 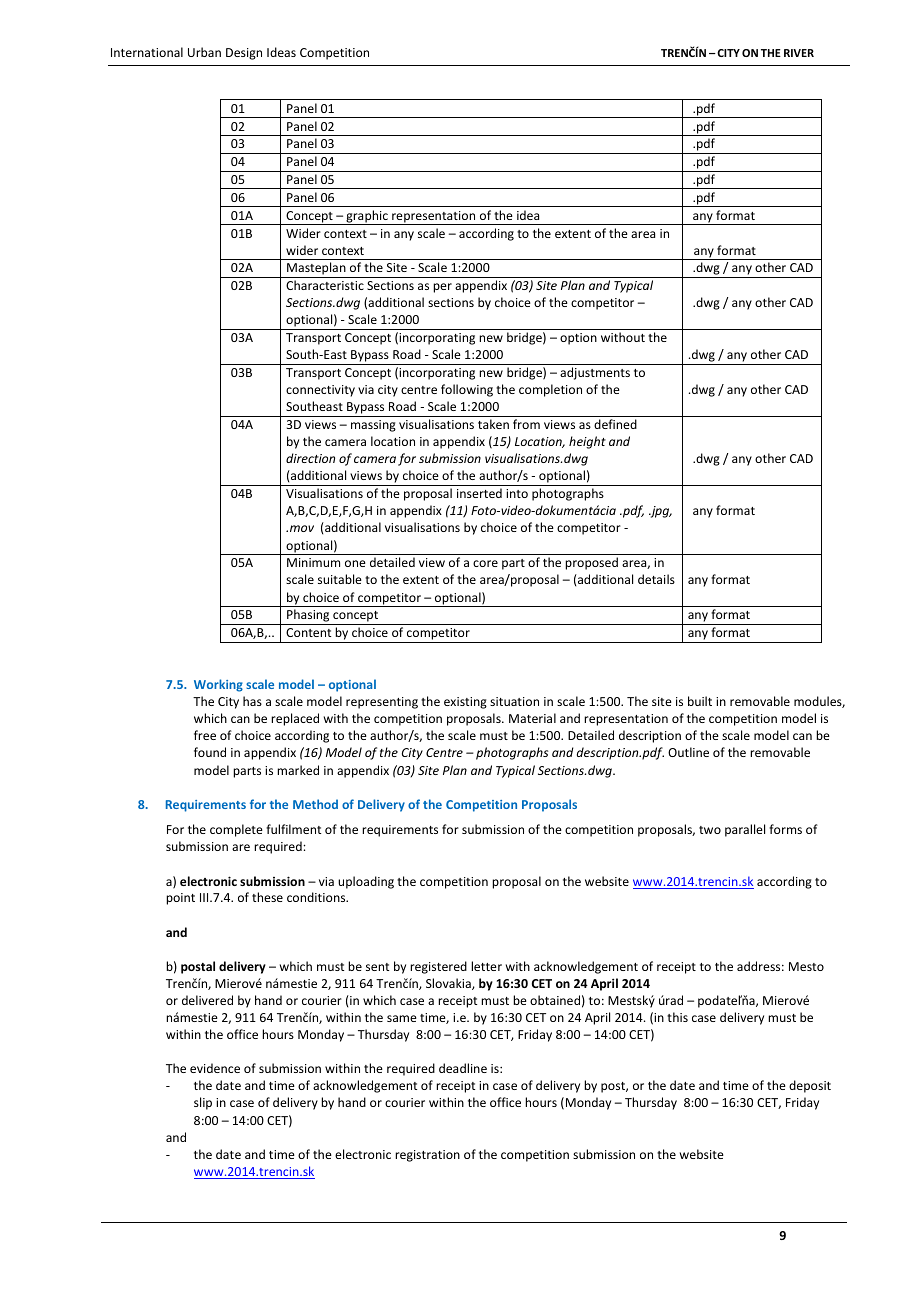 What do you see at coordinates (427, 1156) in the page?
I see `registration` at bounding box center [427, 1156].
